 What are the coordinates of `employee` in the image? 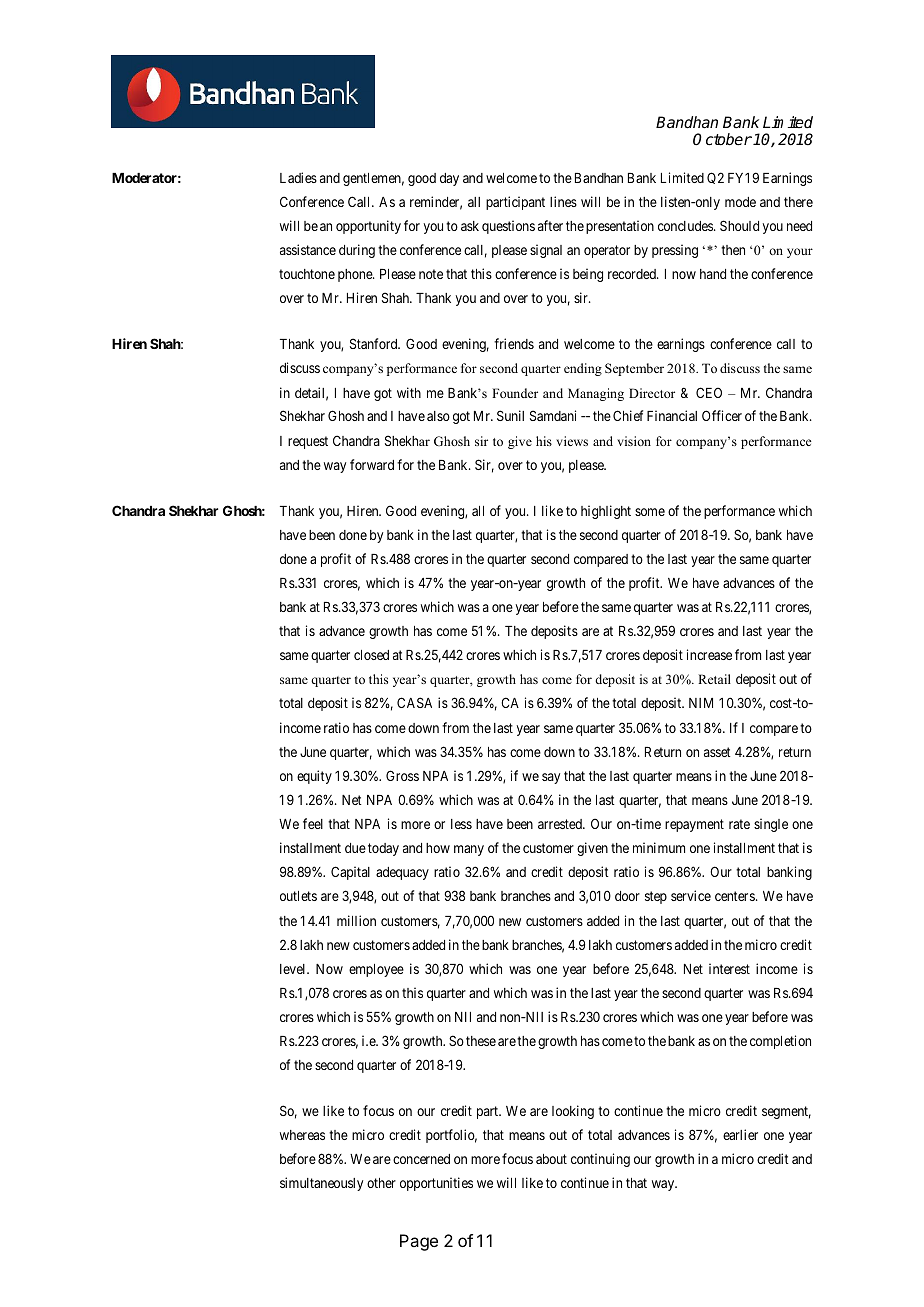 It's located at (376, 970).
